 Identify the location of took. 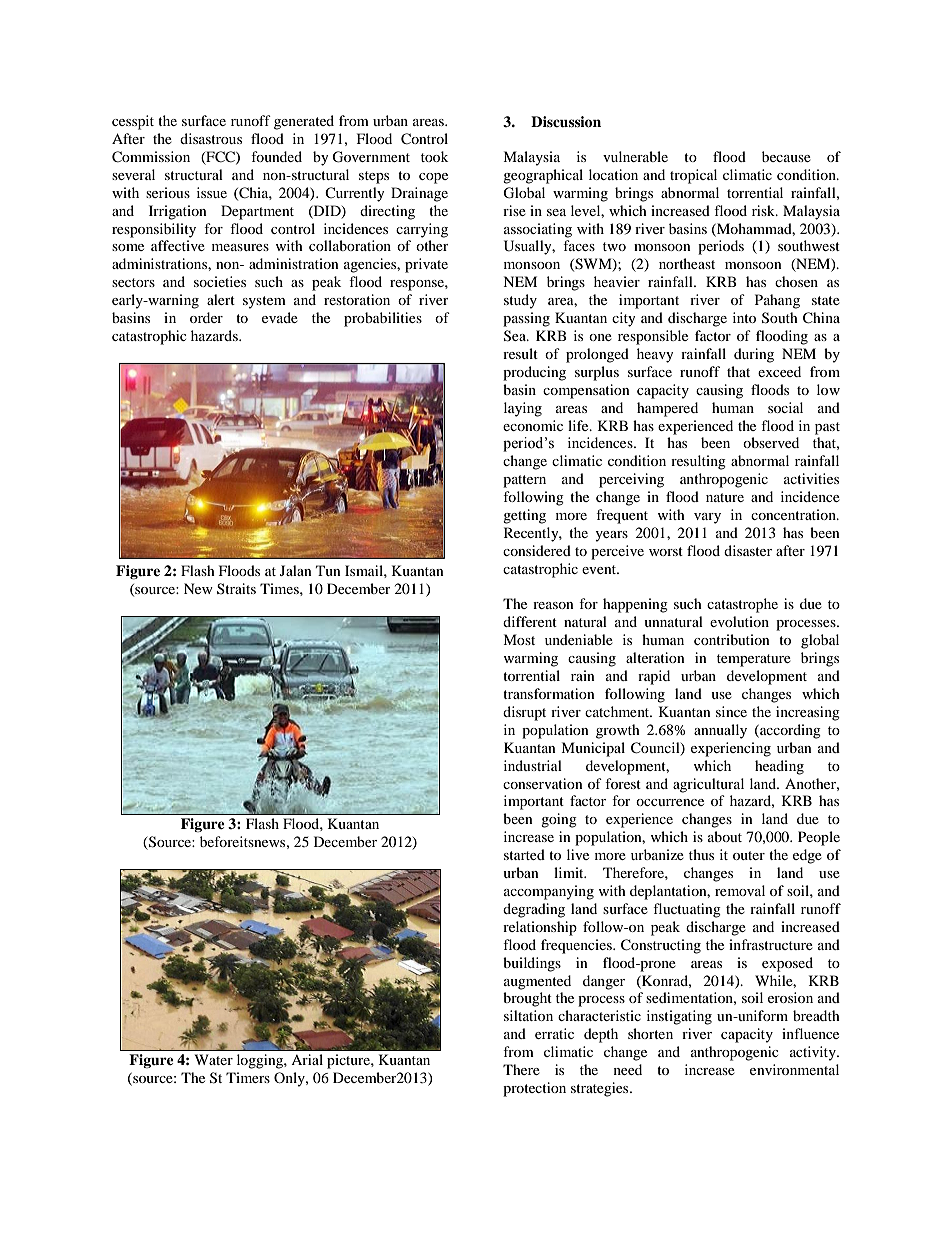
(434, 156).
